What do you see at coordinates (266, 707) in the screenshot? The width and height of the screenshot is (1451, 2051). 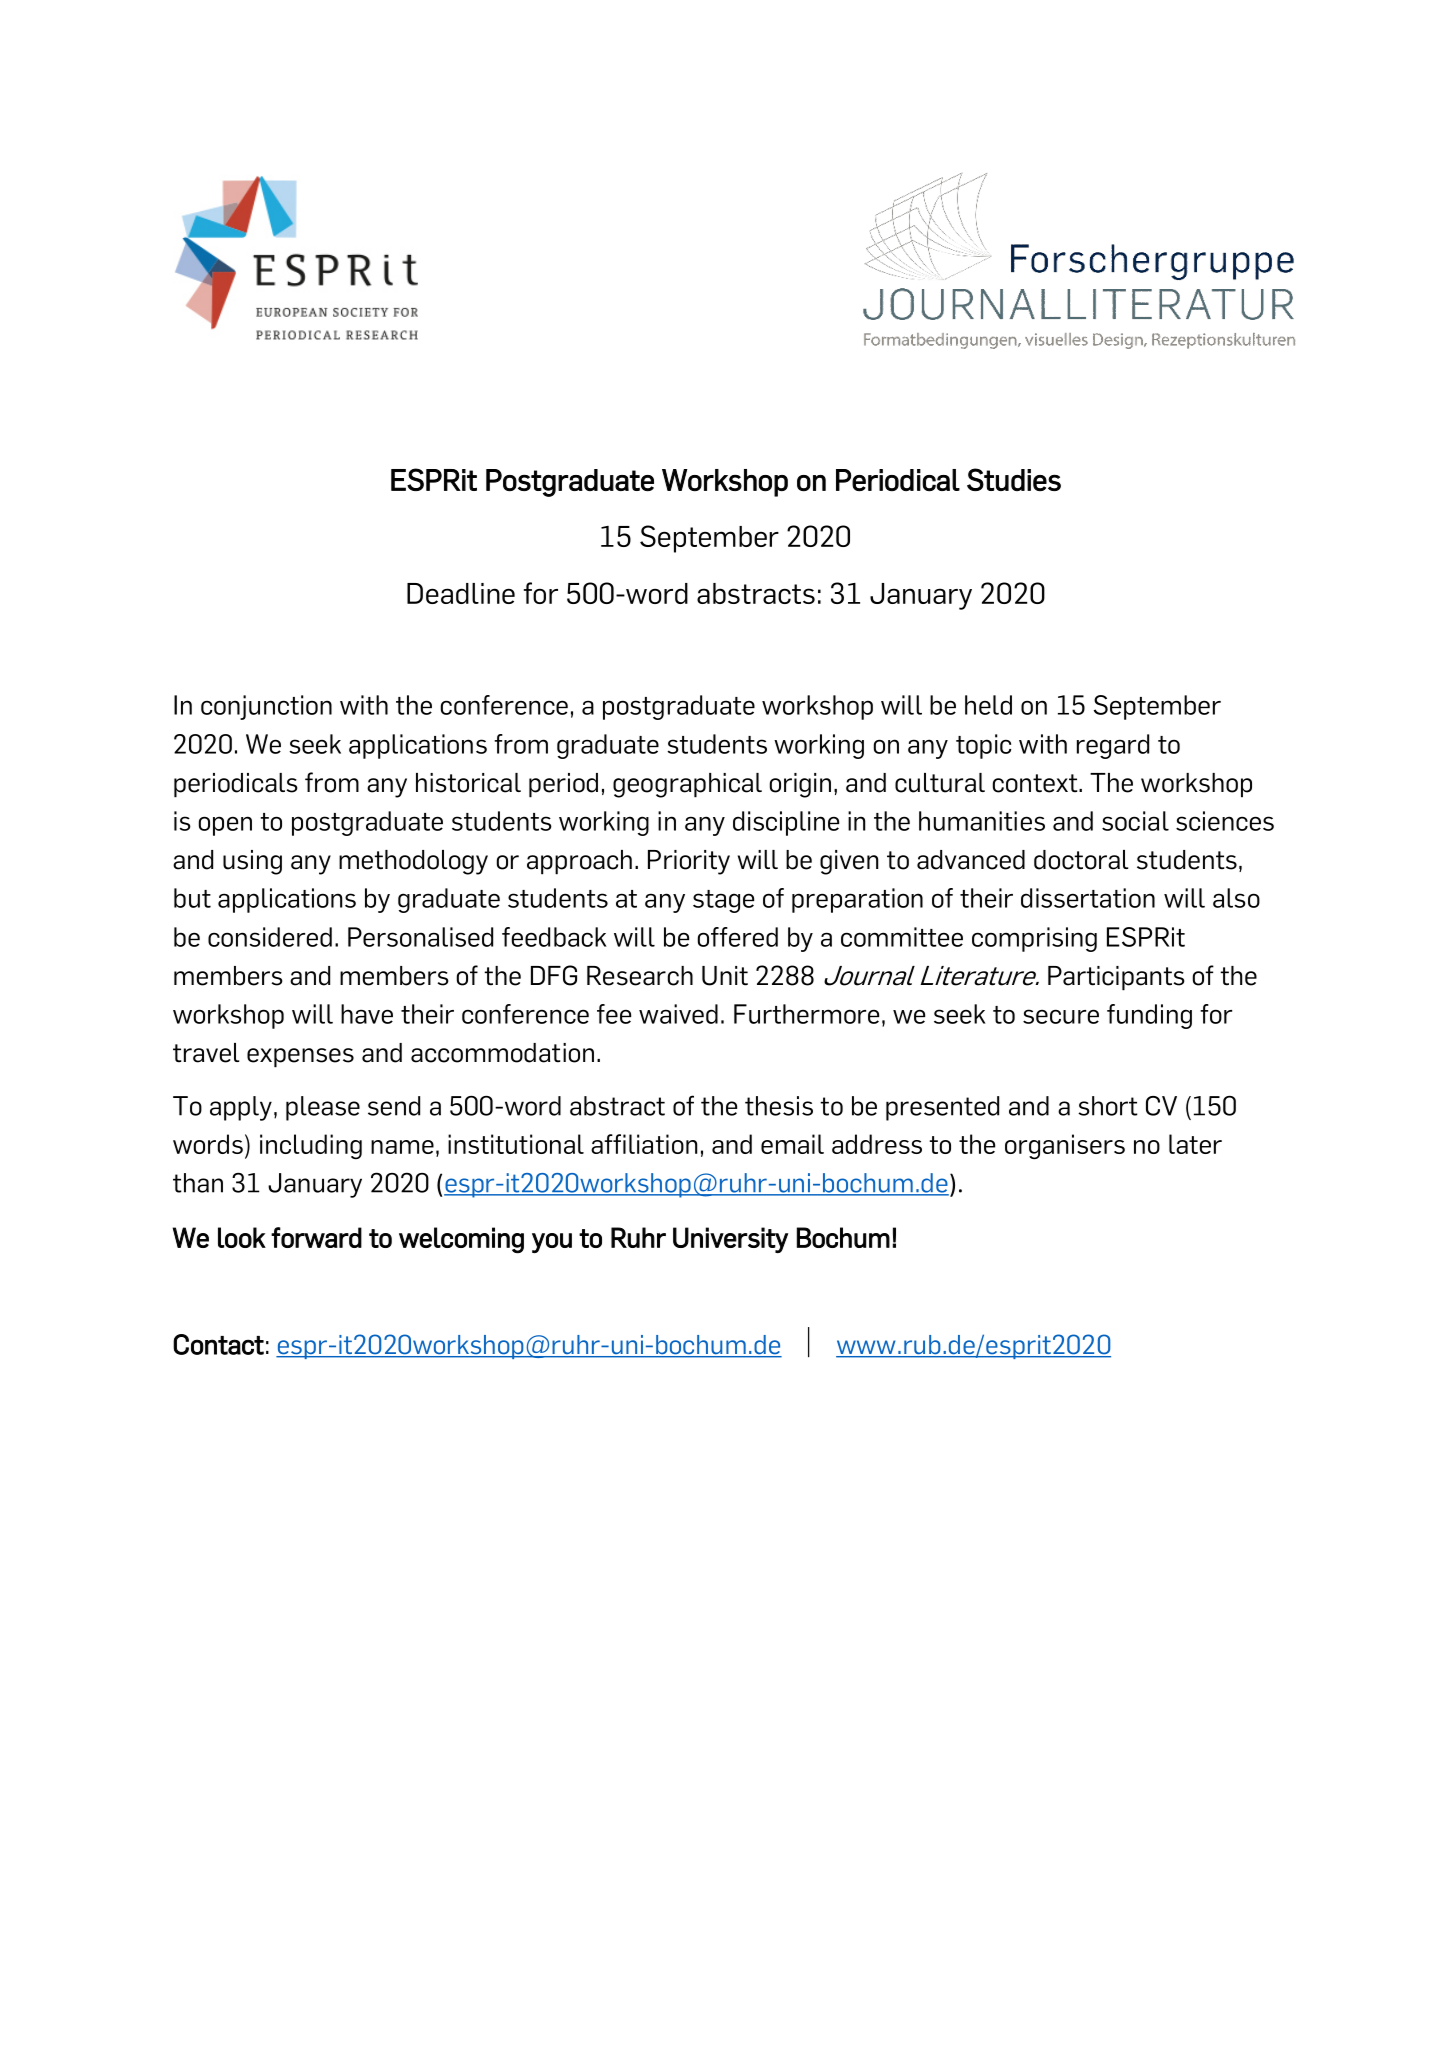 I see `conjunction` at bounding box center [266, 707].
